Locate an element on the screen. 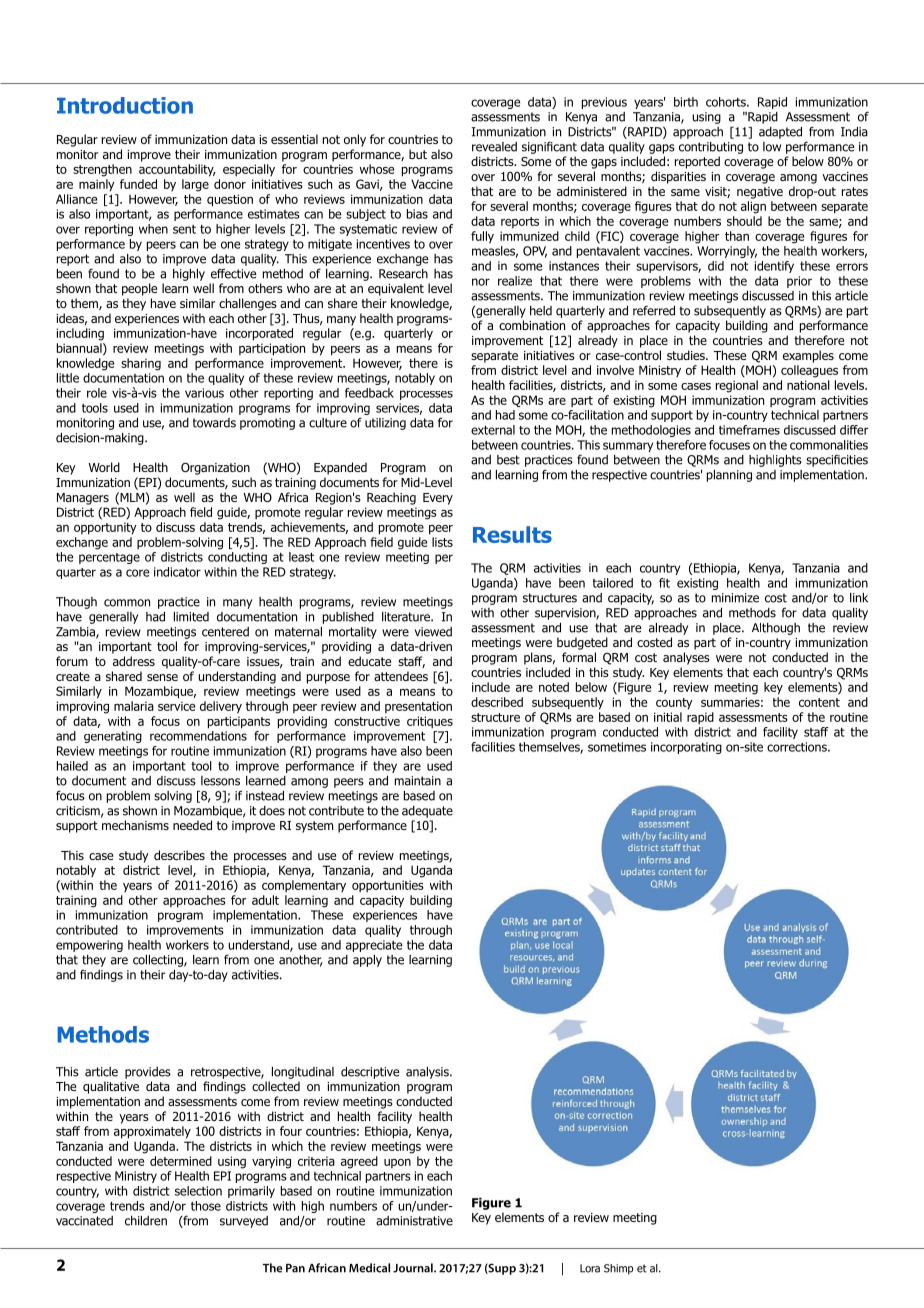  incorporating is located at coordinates (686, 748).
